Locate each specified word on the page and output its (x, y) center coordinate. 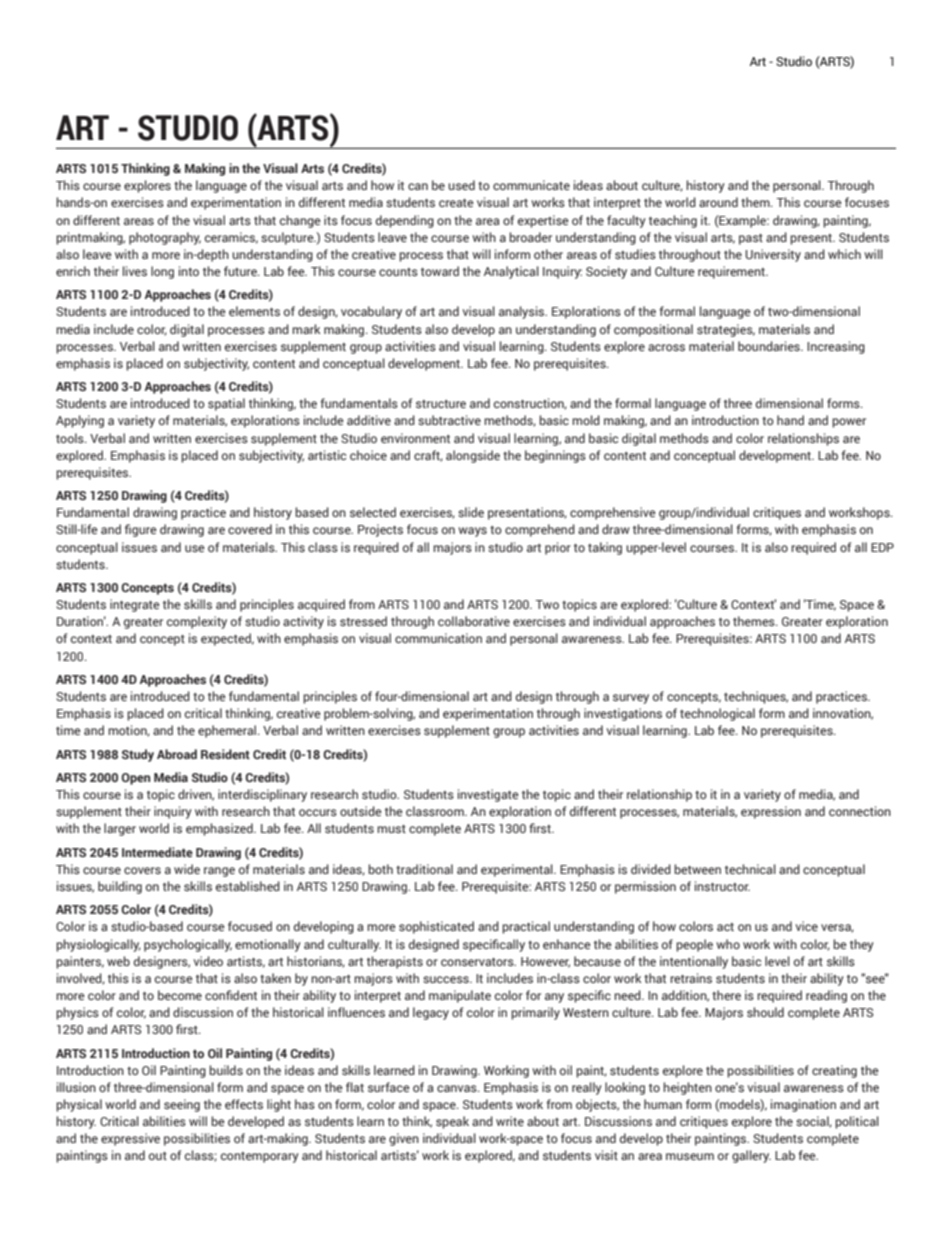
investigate (488, 795)
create (456, 203)
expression (771, 812)
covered (250, 529)
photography (165, 238)
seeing (182, 1105)
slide (471, 512)
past (751, 239)
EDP (882, 547)
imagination (803, 1105)
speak (452, 1122)
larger (120, 829)
